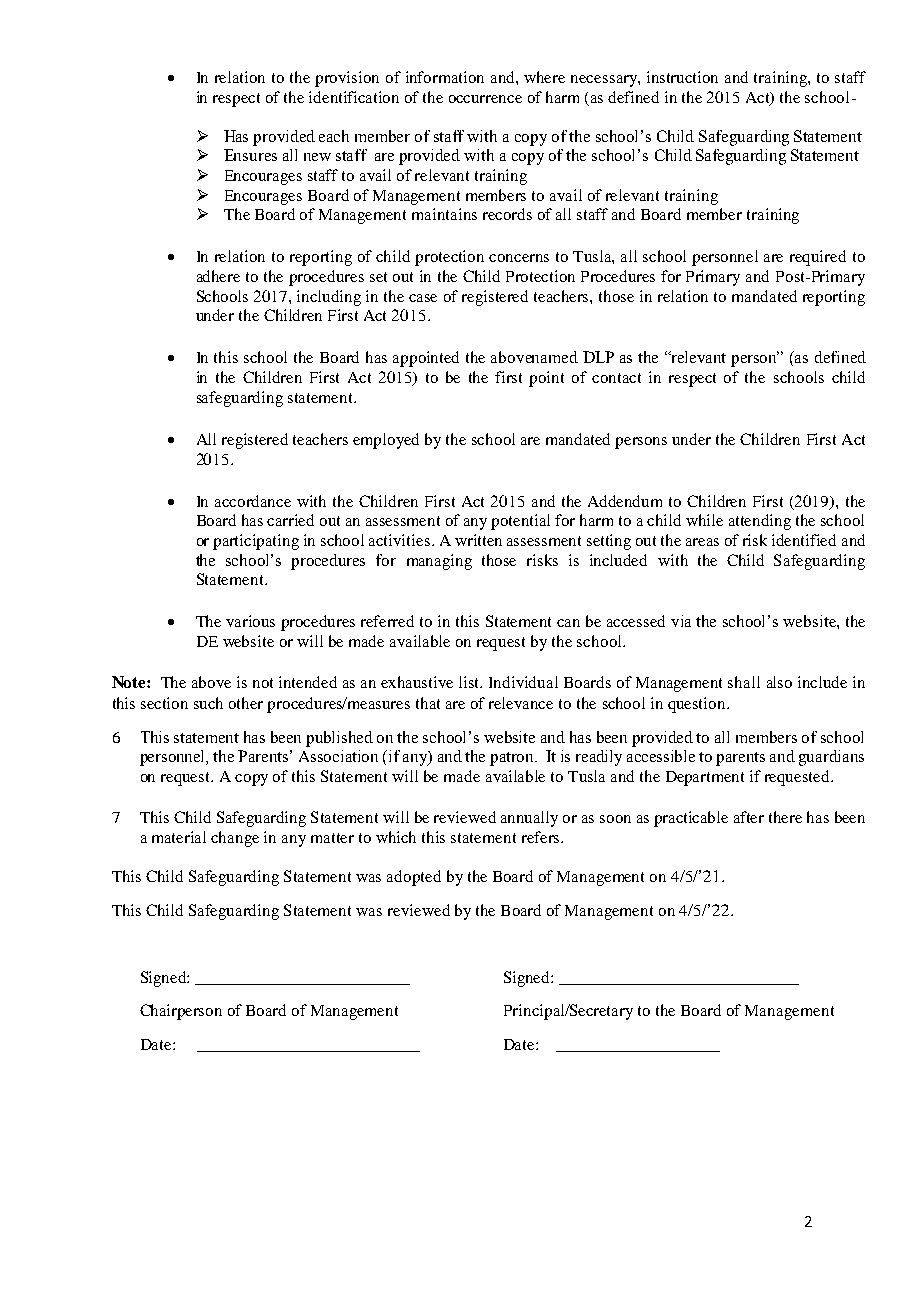 The width and height of the image is (924, 1308). I want to click on accordance, so click(253, 501).
